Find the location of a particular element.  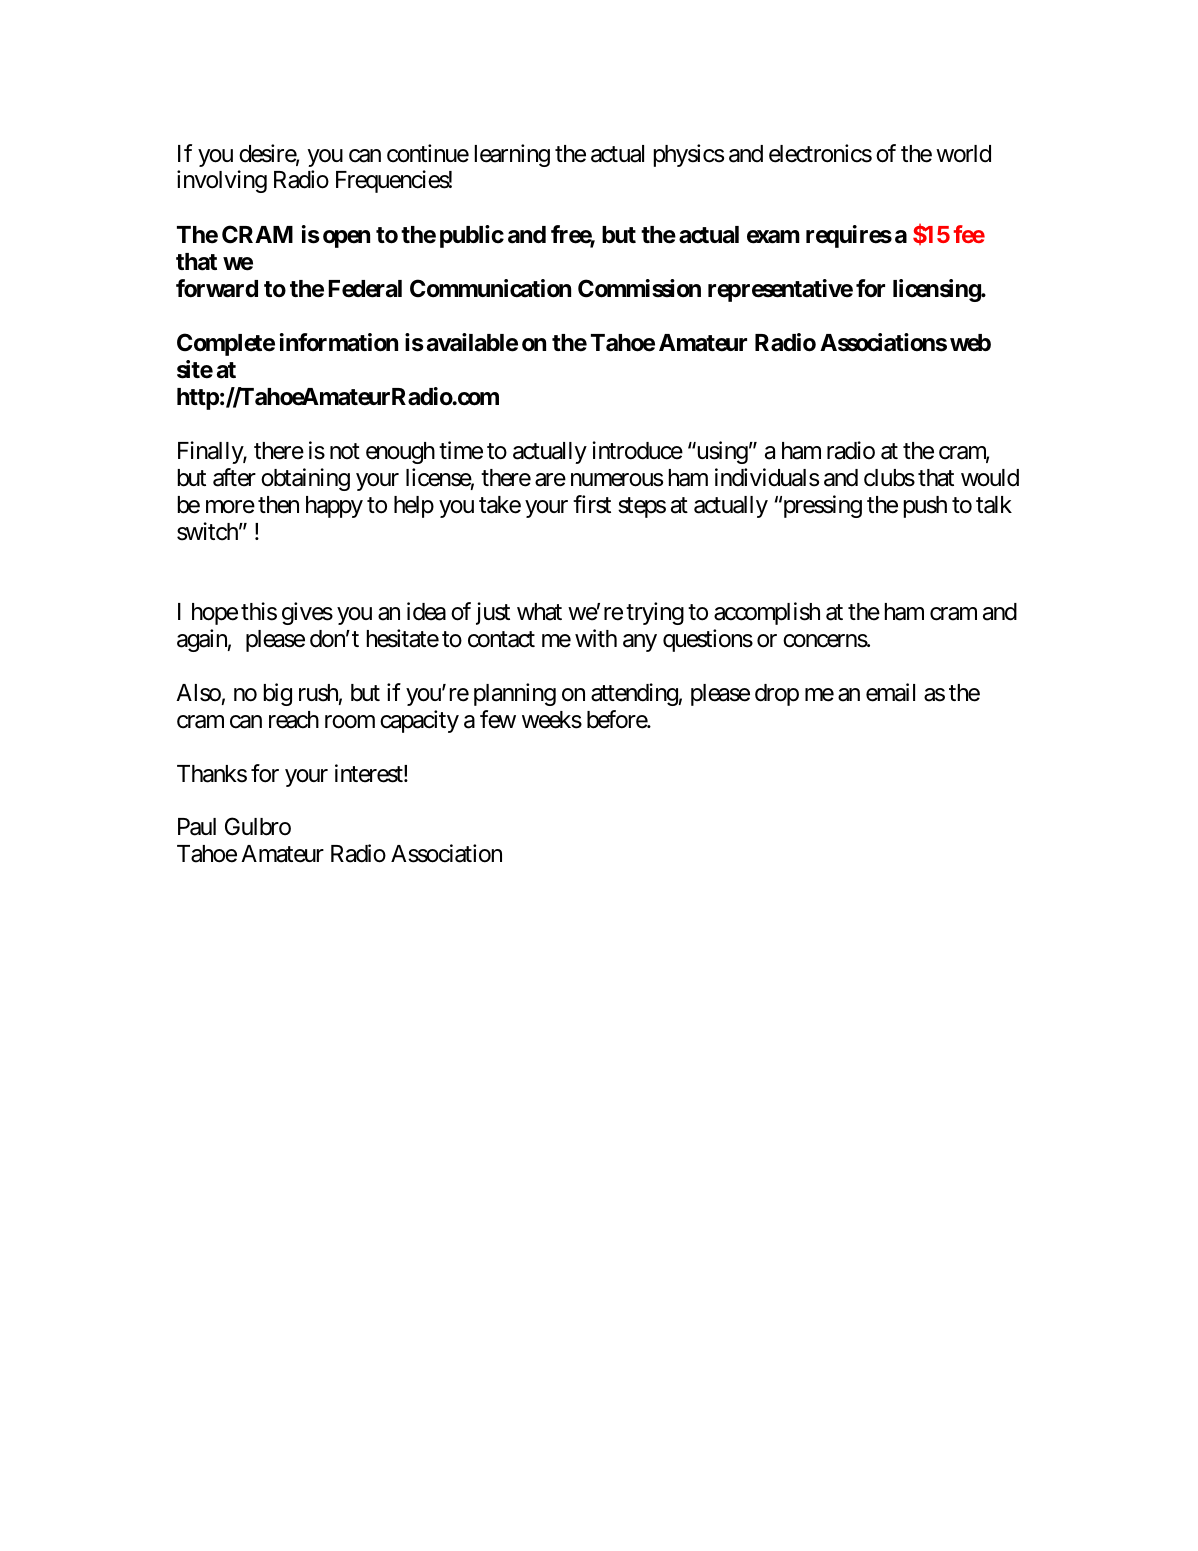

web is located at coordinates (970, 343).
